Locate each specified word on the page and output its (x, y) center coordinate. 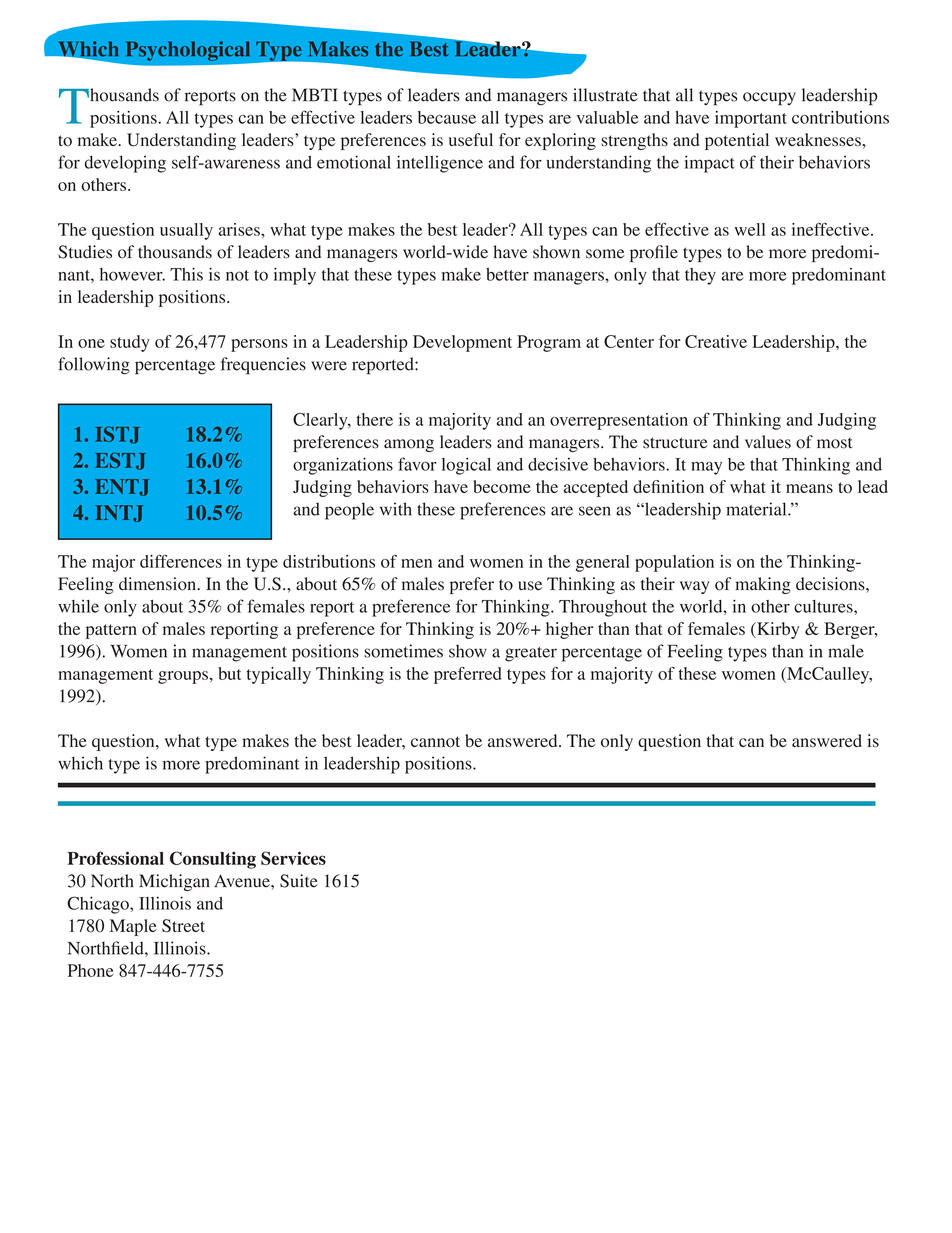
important (751, 119)
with (396, 509)
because (447, 117)
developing (125, 164)
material (757, 509)
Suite (299, 881)
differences (181, 561)
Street (183, 926)
